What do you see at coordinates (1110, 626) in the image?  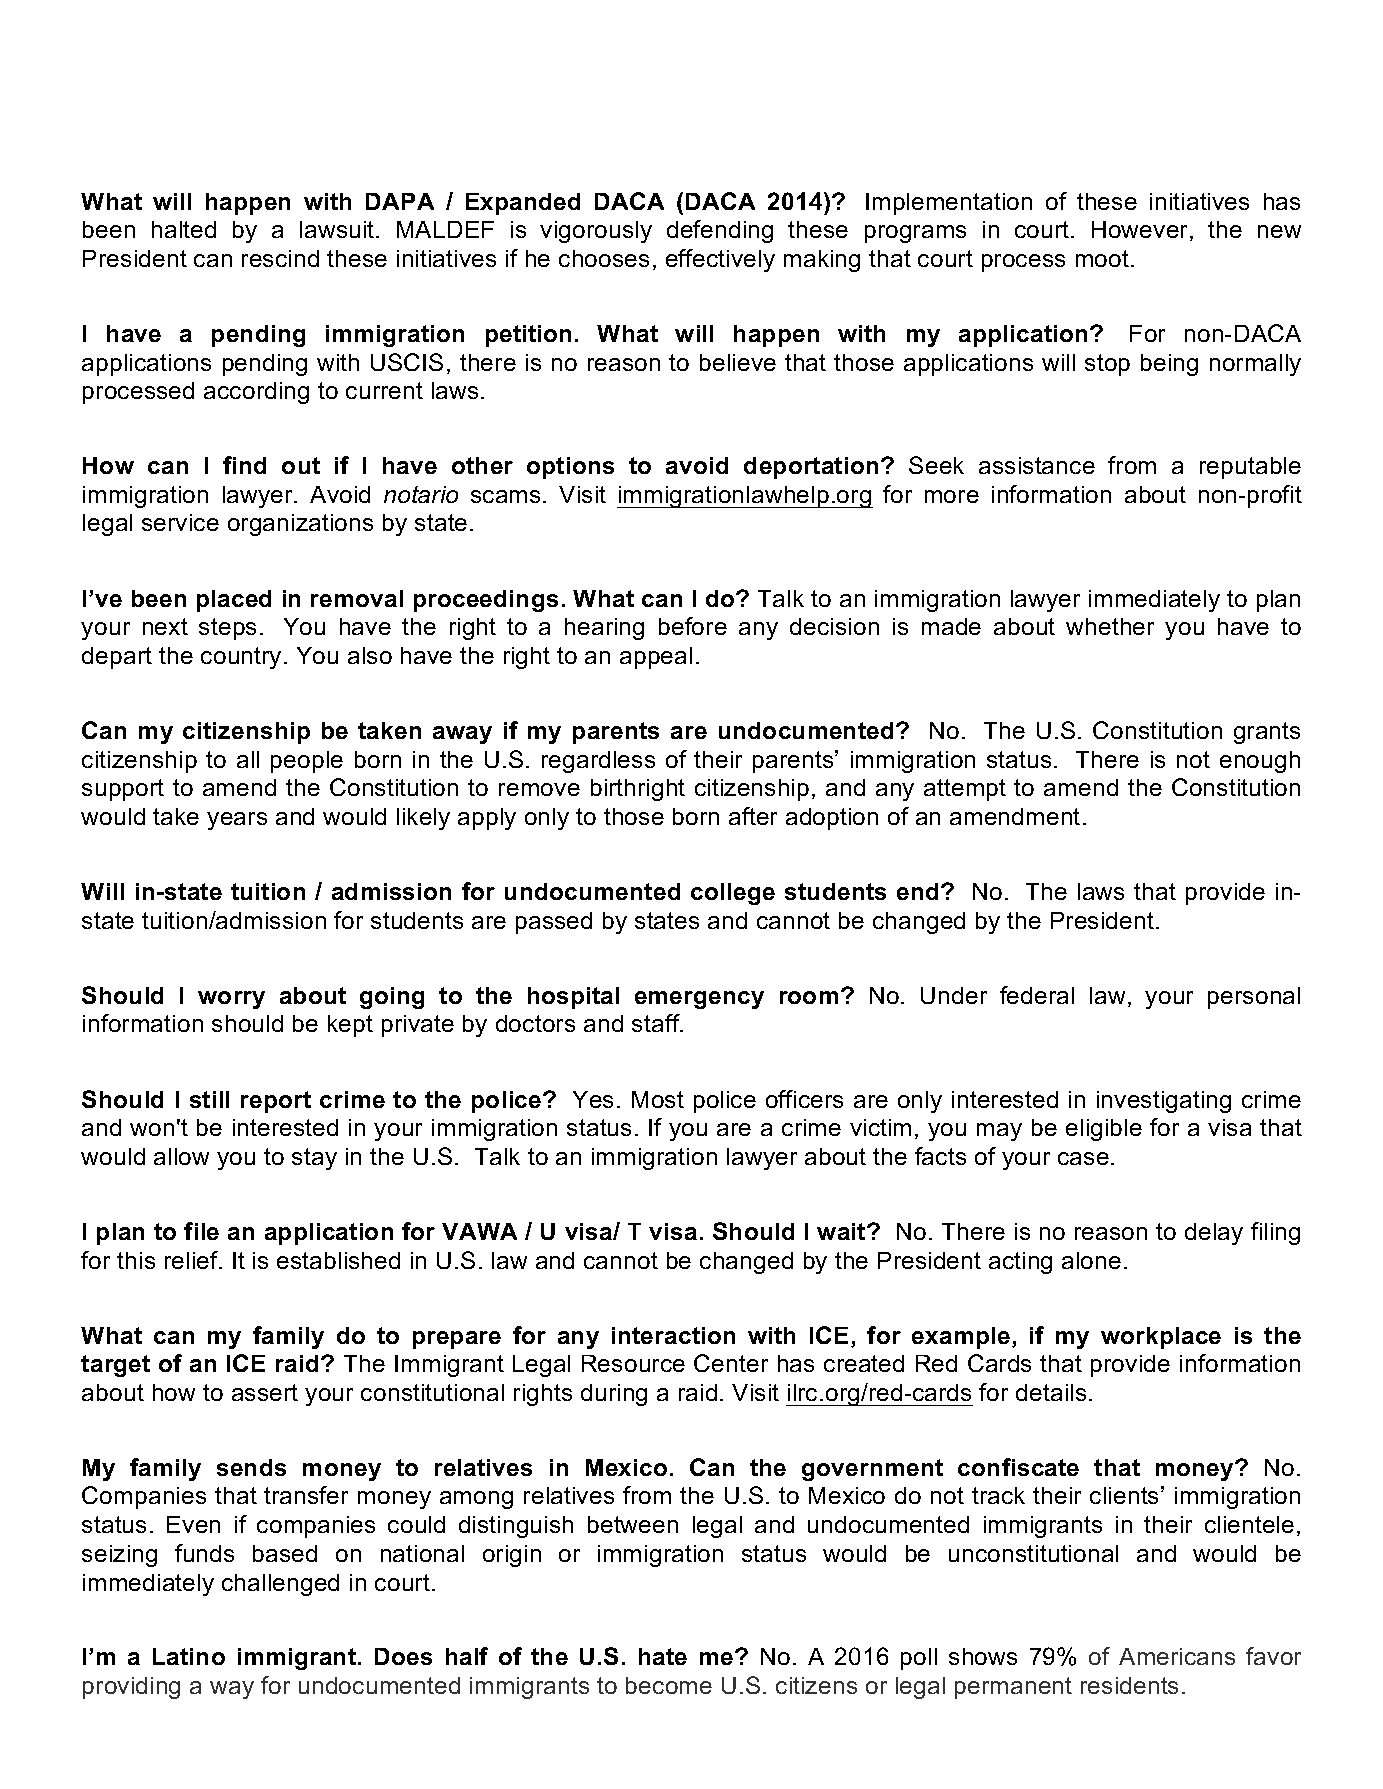 I see `whether` at bounding box center [1110, 626].
